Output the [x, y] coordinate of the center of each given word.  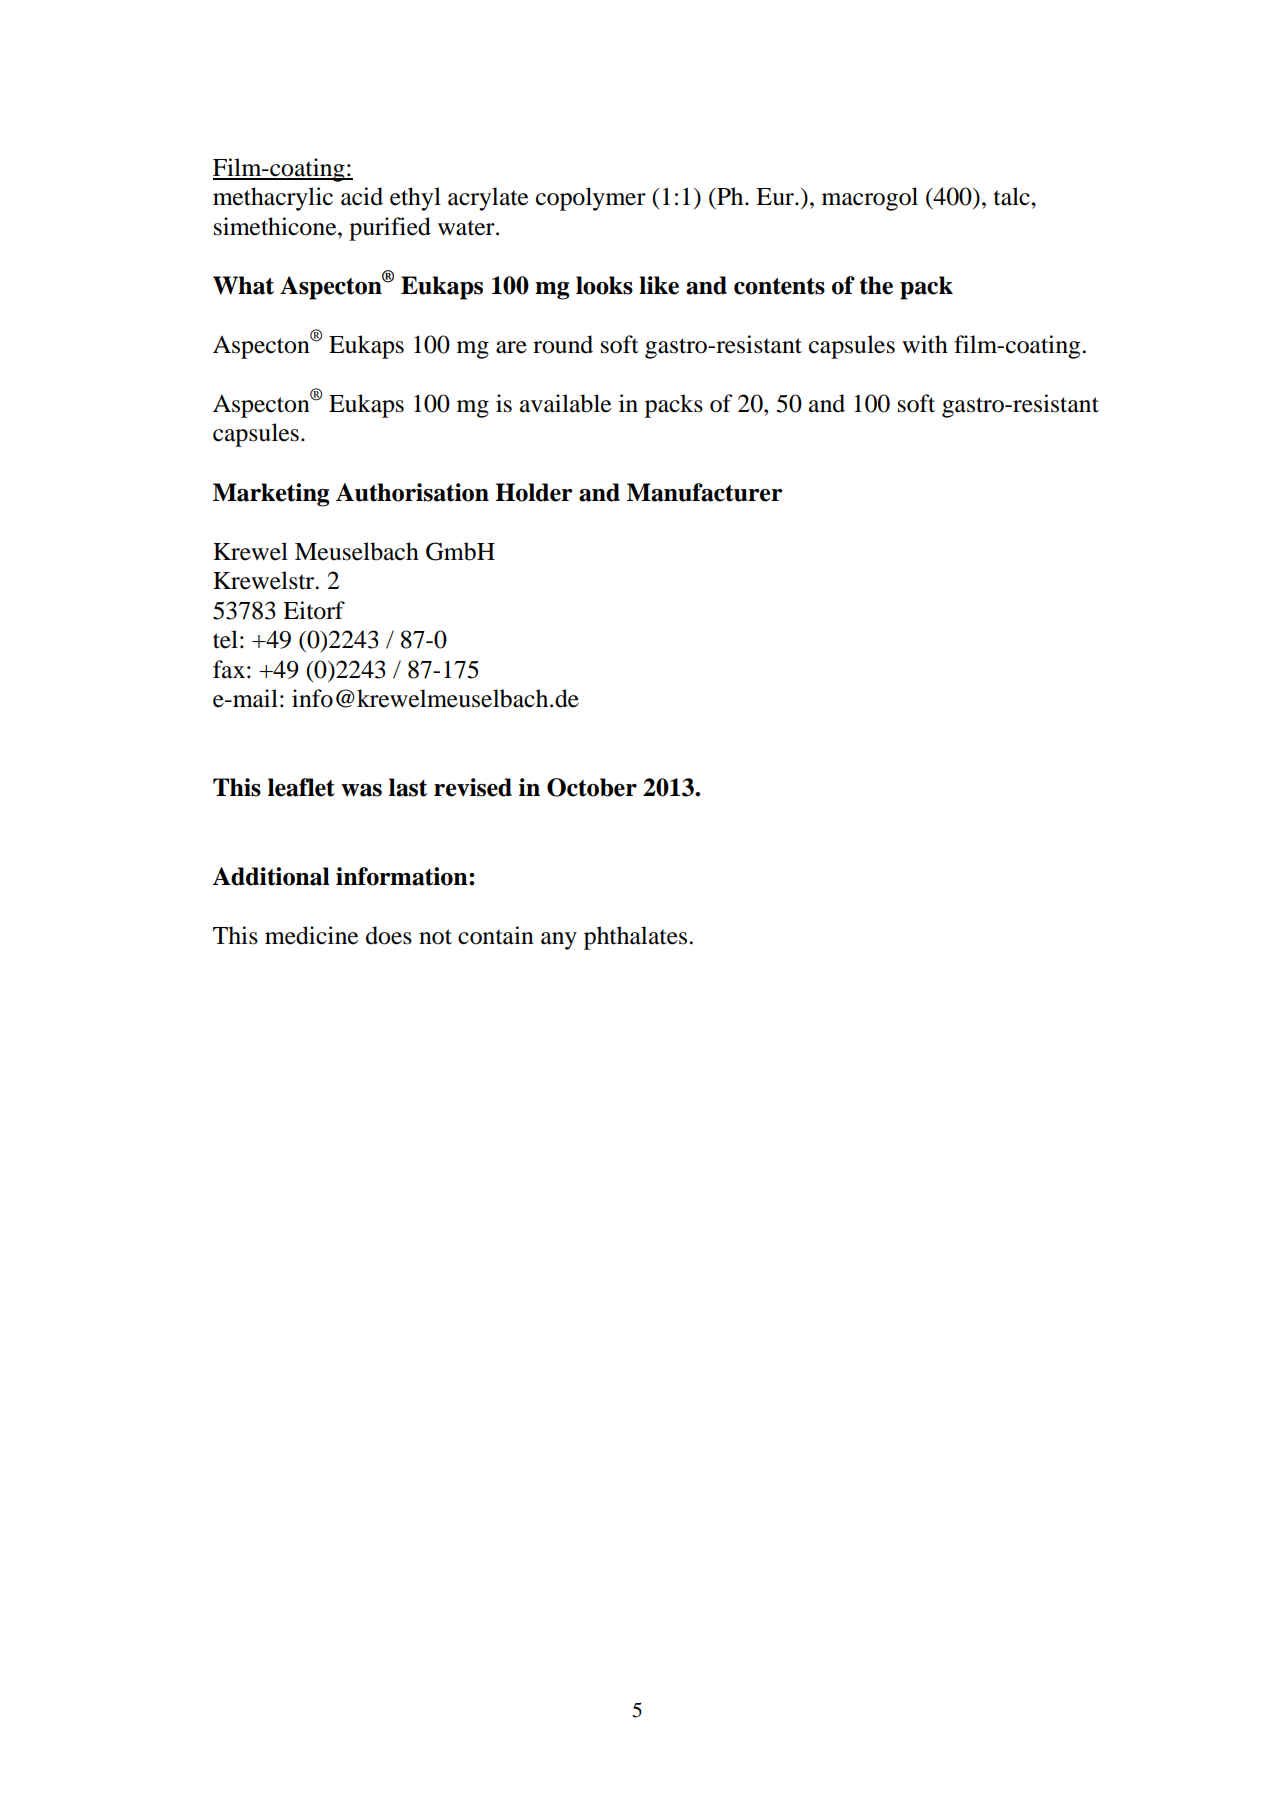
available [565, 403]
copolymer [591, 199]
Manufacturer [705, 492]
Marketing [271, 495]
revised [473, 787]
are [511, 347]
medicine [311, 935]
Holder [534, 492]
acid [362, 196]
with [925, 344]
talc [1013, 196]
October [592, 787]
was [361, 790]
